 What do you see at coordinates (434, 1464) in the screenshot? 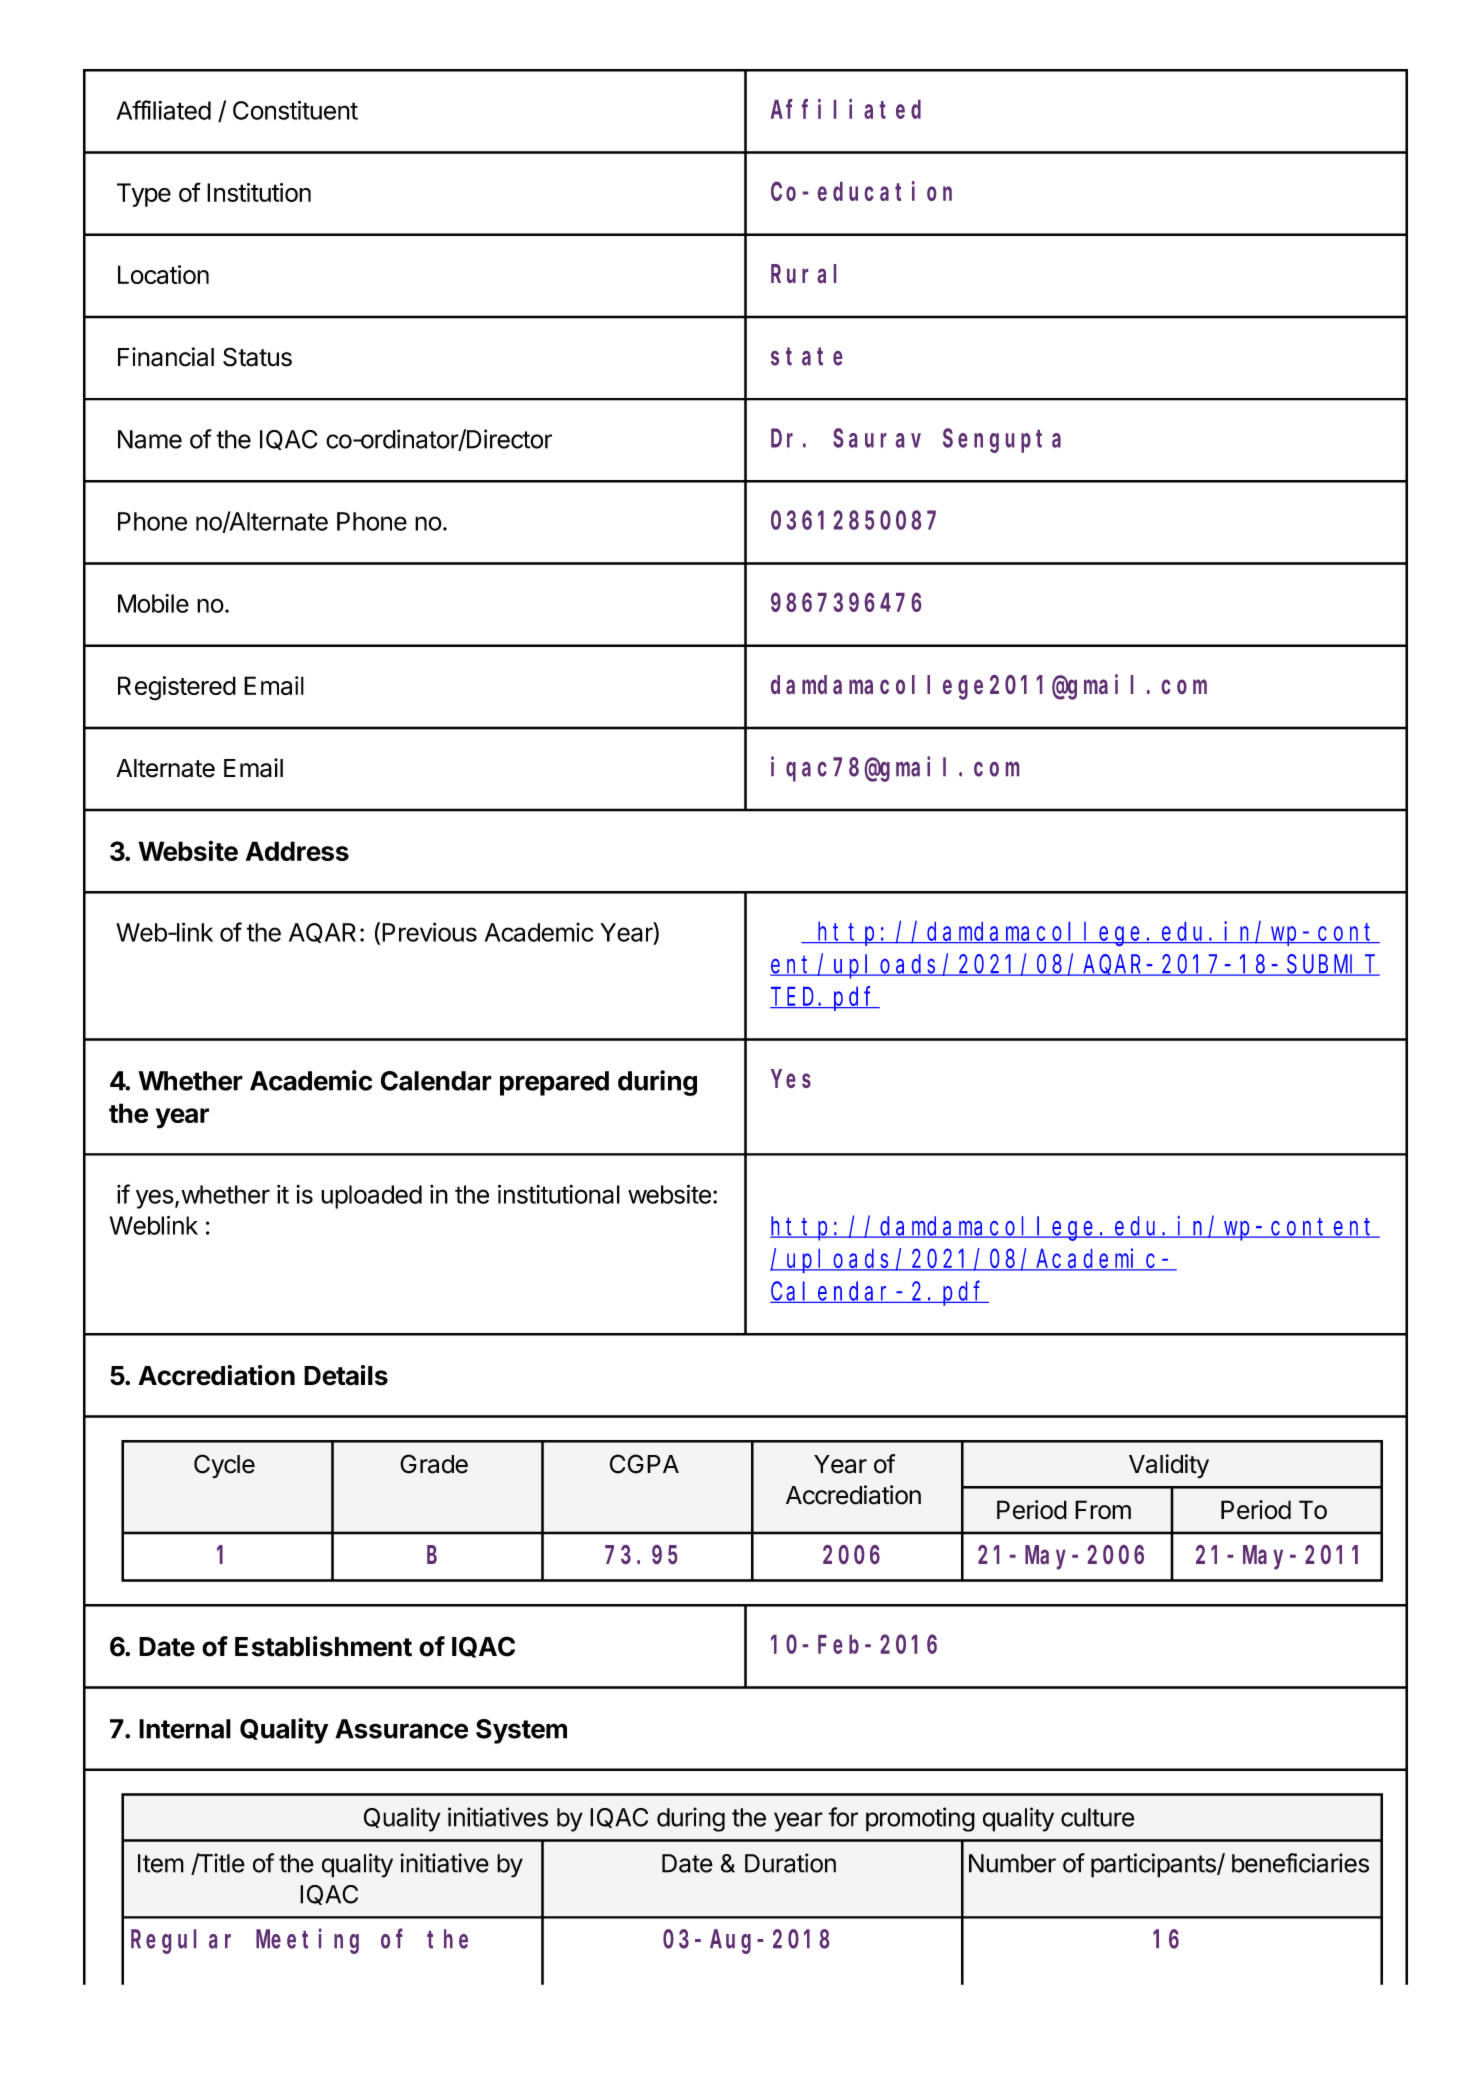
I see `Grade` at bounding box center [434, 1464].
